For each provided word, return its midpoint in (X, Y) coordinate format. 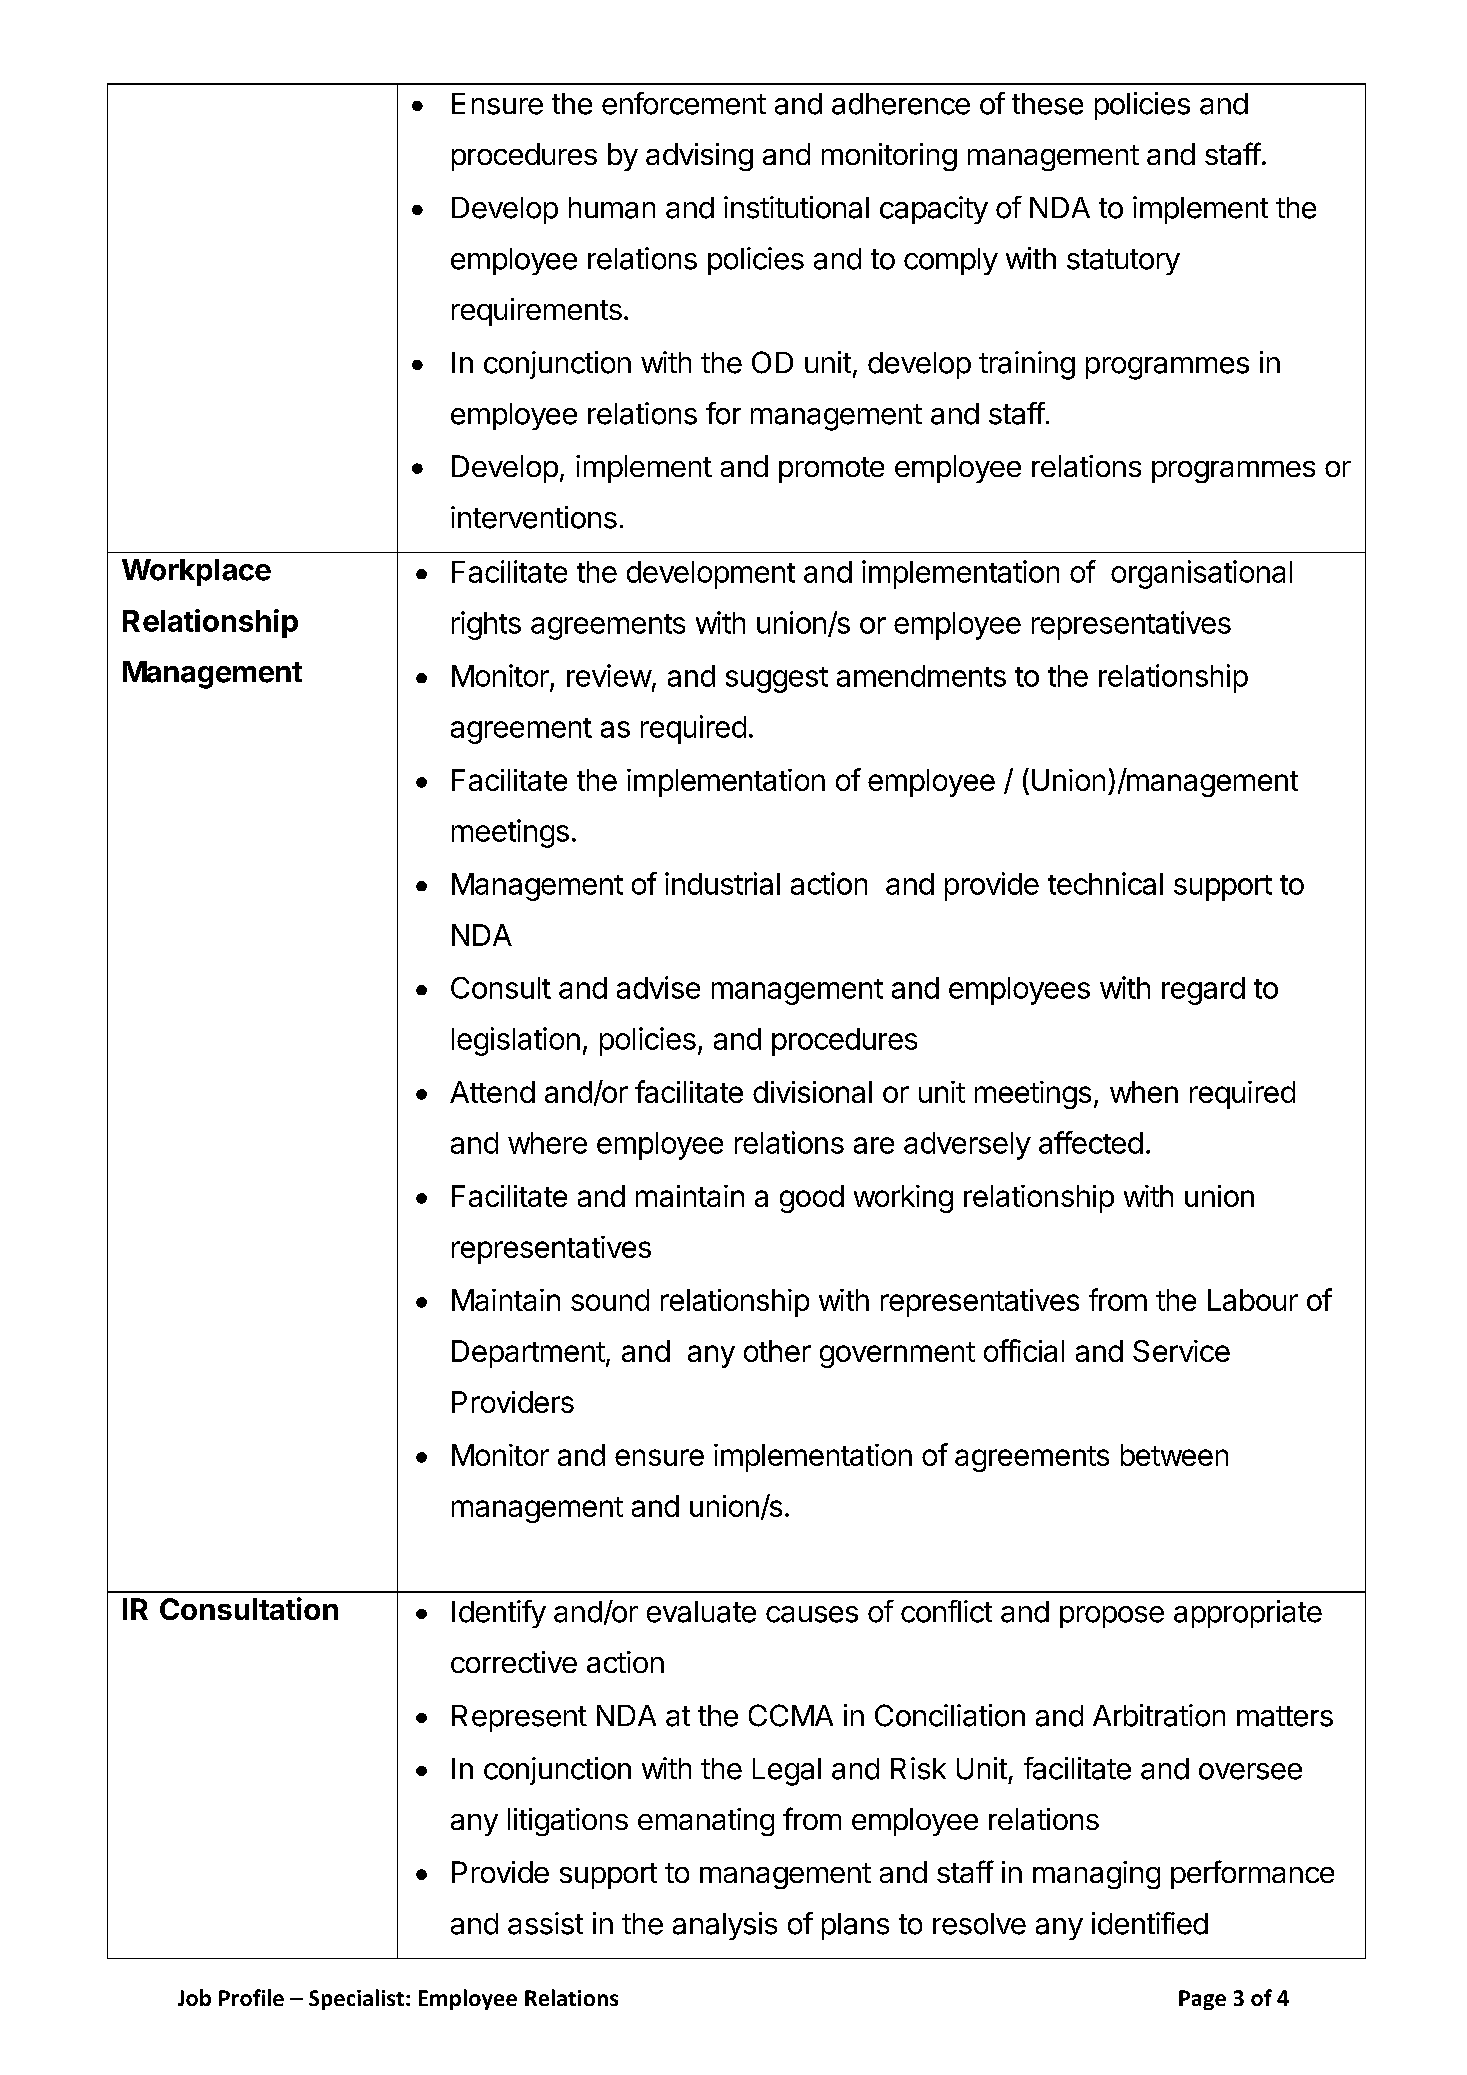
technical (1105, 883)
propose (1112, 1617)
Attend (492, 1092)
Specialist (356, 1999)
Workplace (196, 572)
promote (831, 470)
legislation (516, 1041)
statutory (1123, 262)
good (812, 1199)
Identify (499, 1614)
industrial (722, 883)
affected (1091, 1142)
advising (699, 157)
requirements (537, 312)
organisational (1201, 574)
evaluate (701, 1612)
